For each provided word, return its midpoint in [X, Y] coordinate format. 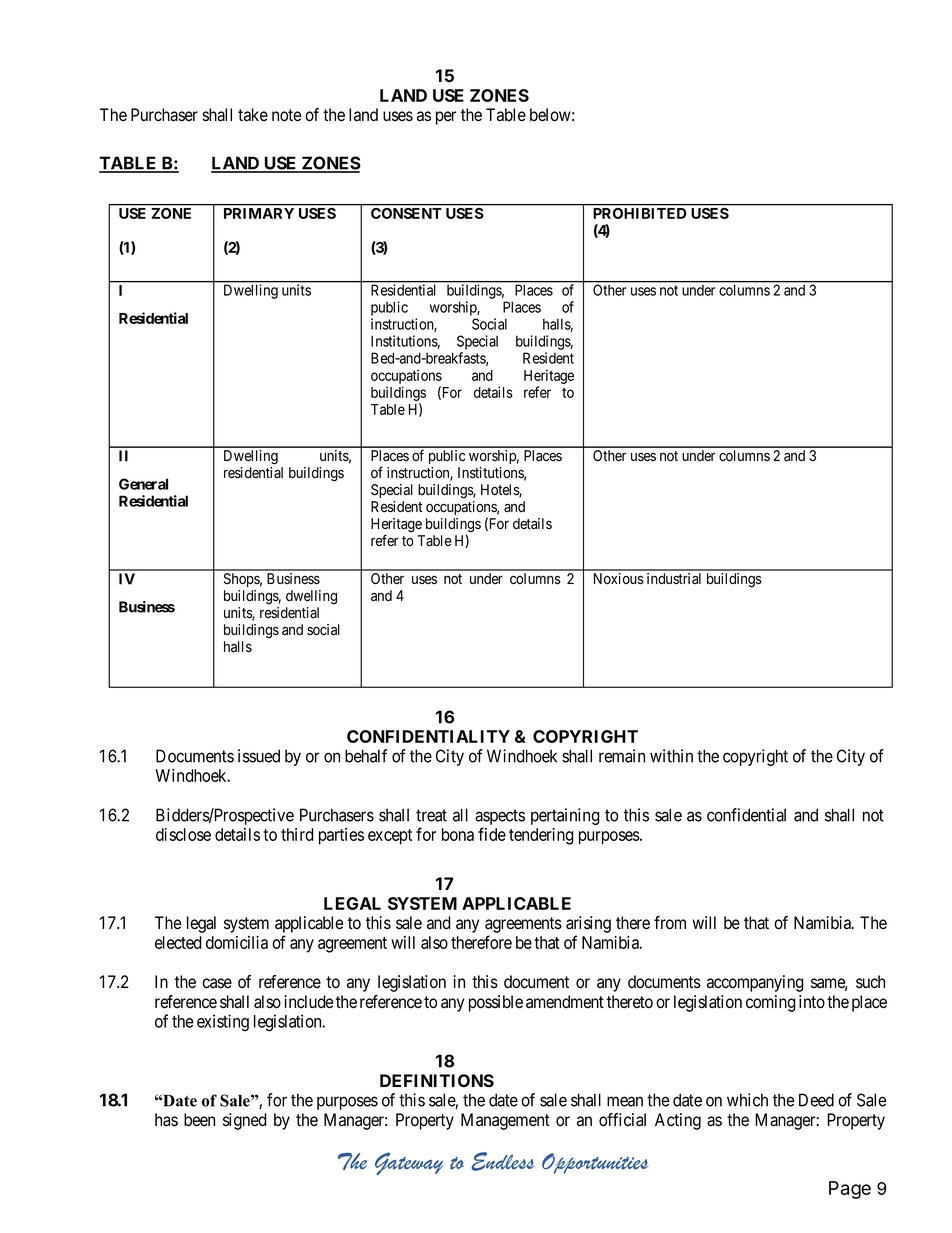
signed [245, 1121]
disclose [183, 834]
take [253, 115]
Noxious [619, 579]
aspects [500, 818]
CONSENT [406, 213]
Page [850, 1190]
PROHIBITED [640, 213]
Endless [503, 1161]
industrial [674, 579]
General [143, 484]
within [671, 756]
